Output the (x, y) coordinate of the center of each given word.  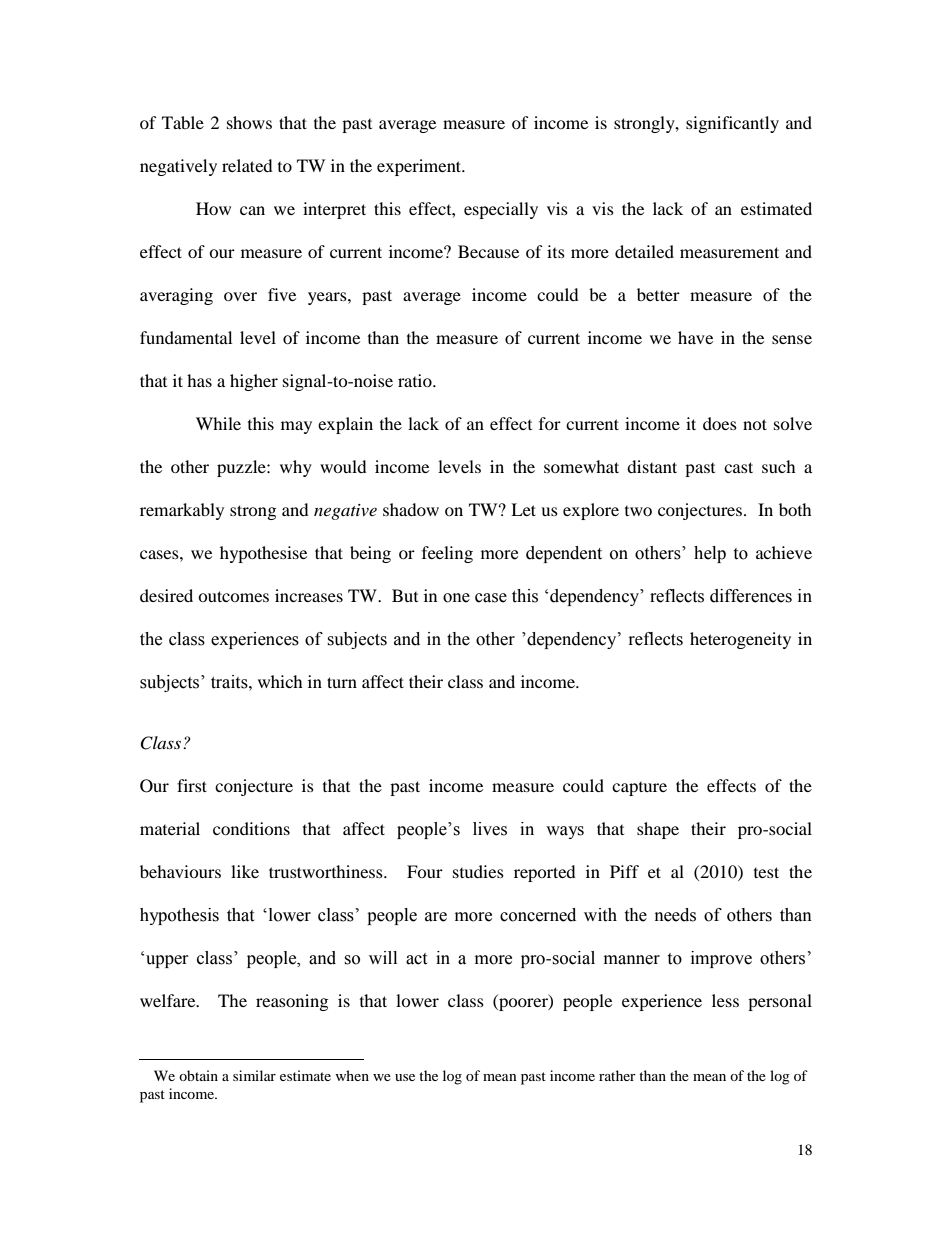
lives (490, 829)
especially (501, 210)
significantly (732, 124)
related (247, 165)
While (218, 423)
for (550, 423)
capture (639, 789)
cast (738, 467)
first (192, 785)
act (416, 959)
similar (254, 1075)
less (725, 1000)
